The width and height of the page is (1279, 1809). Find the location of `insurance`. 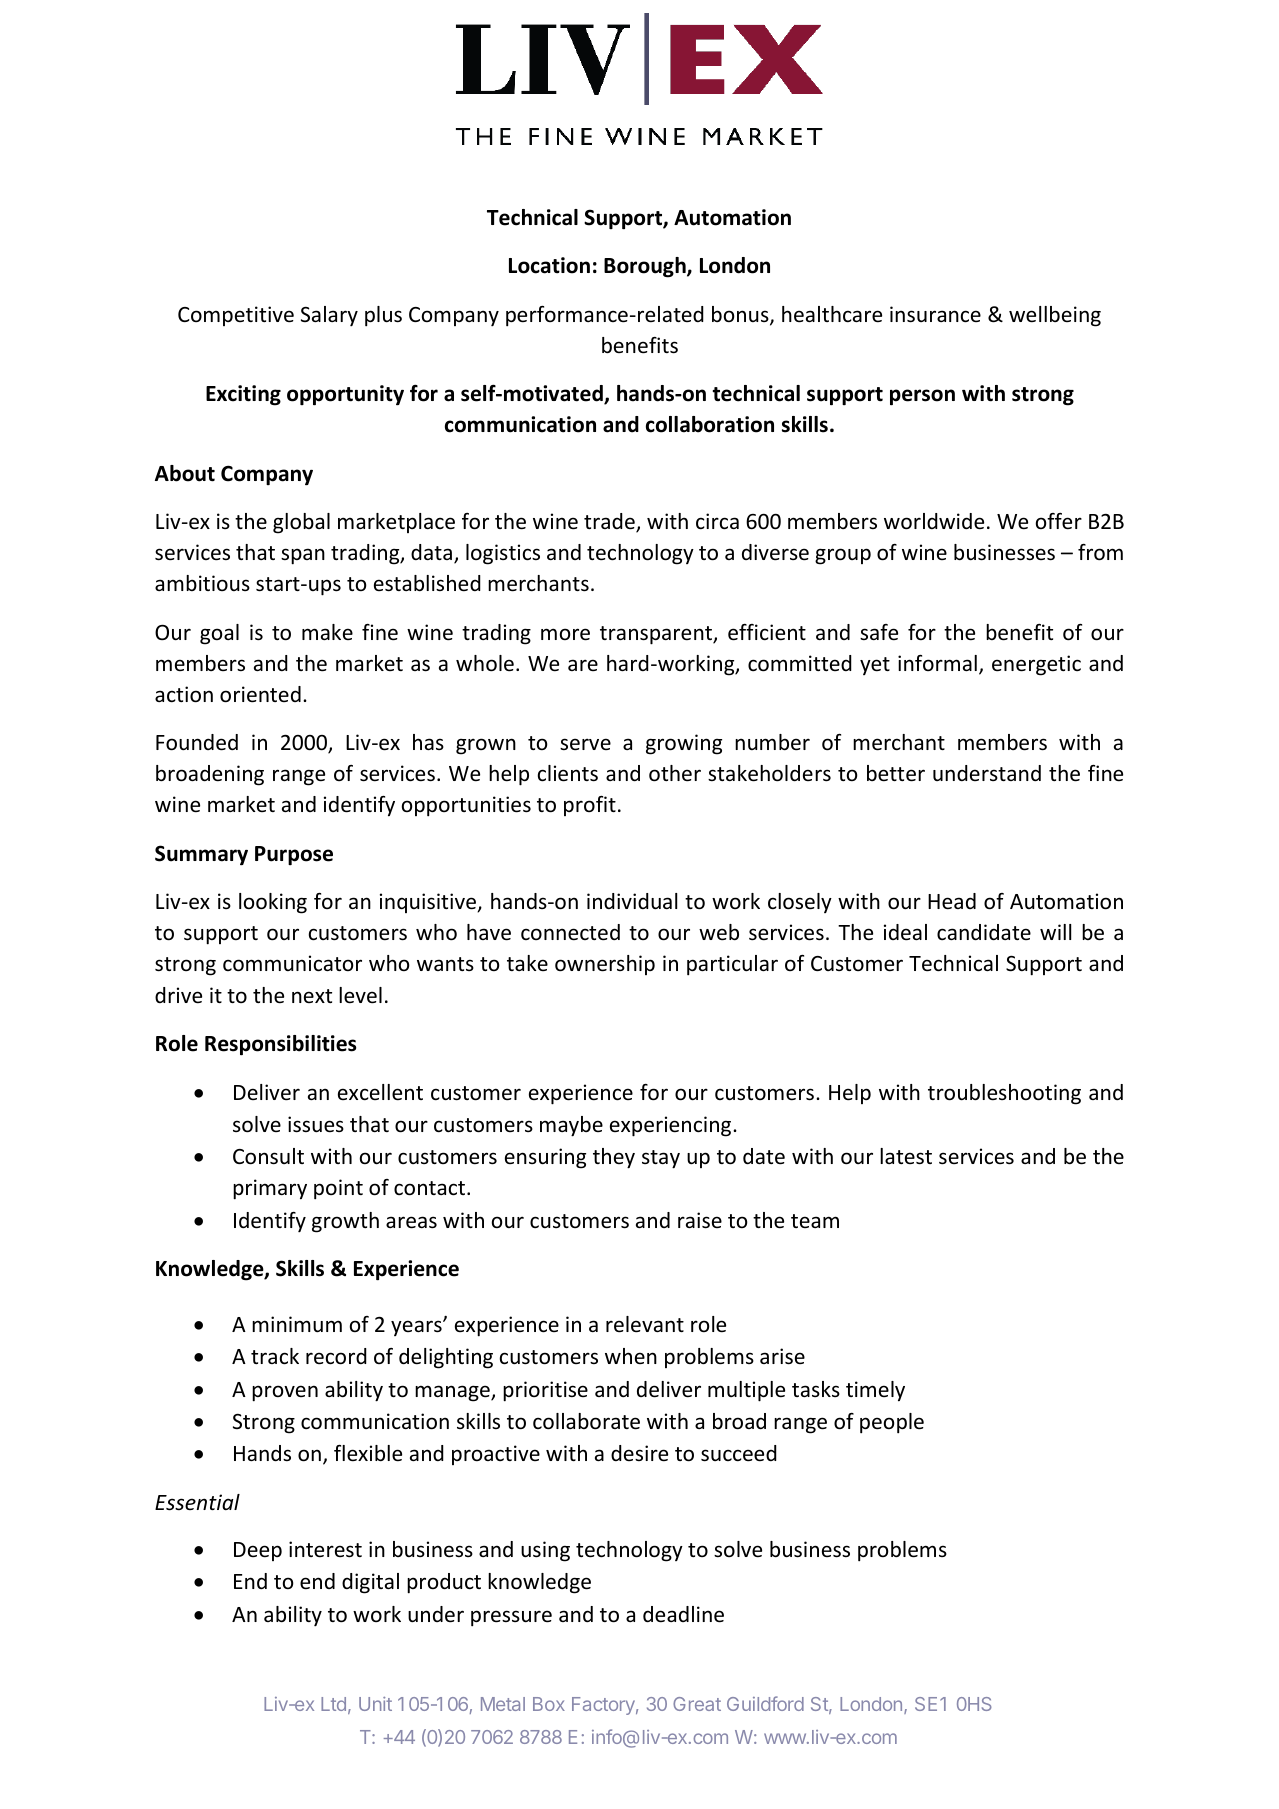

insurance is located at coordinates (935, 314).
